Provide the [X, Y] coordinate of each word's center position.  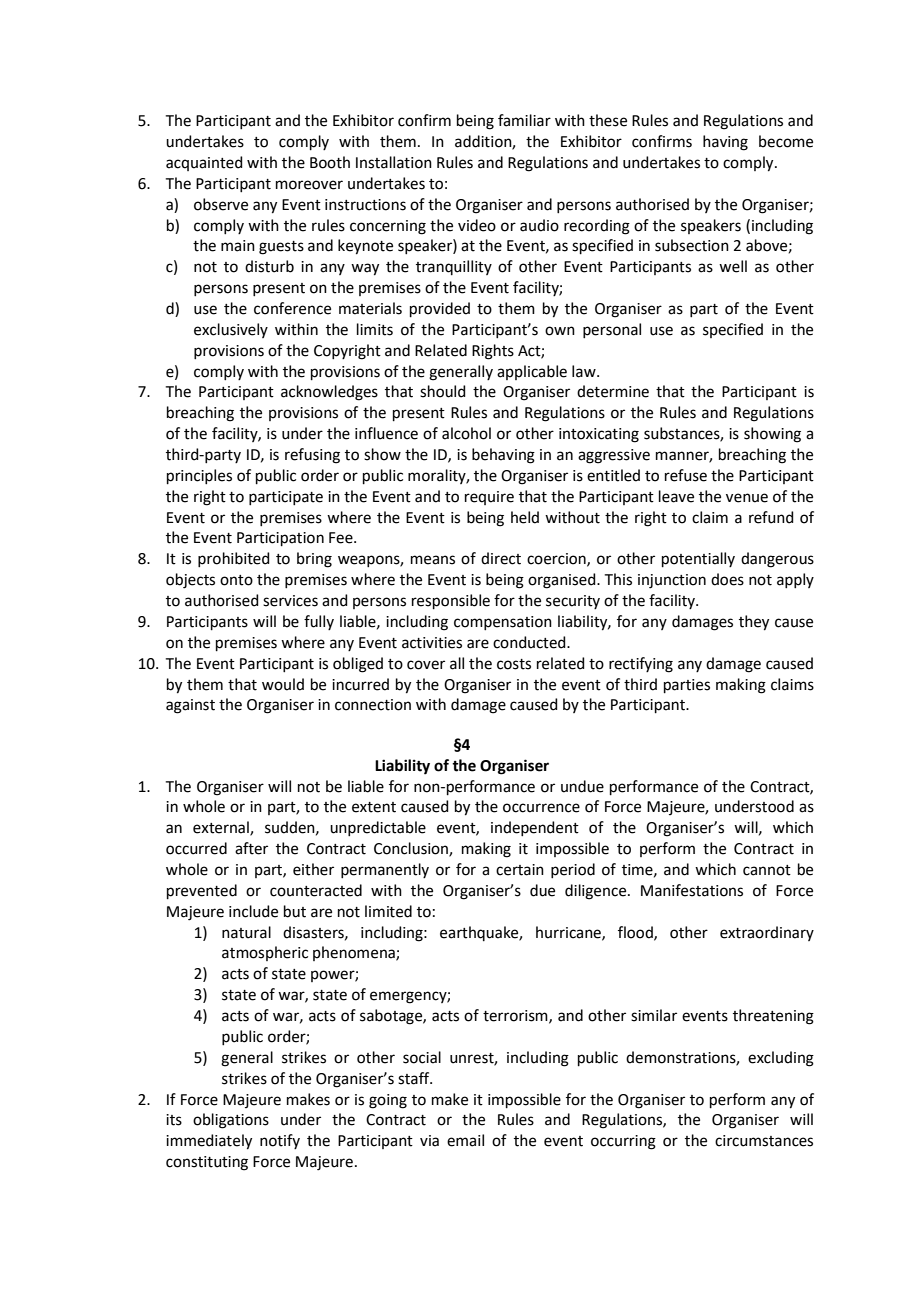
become [786, 141]
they [754, 623]
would [283, 684]
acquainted [204, 163]
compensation [503, 623]
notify [280, 1141]
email [465, 1140]
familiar [524, 120]
